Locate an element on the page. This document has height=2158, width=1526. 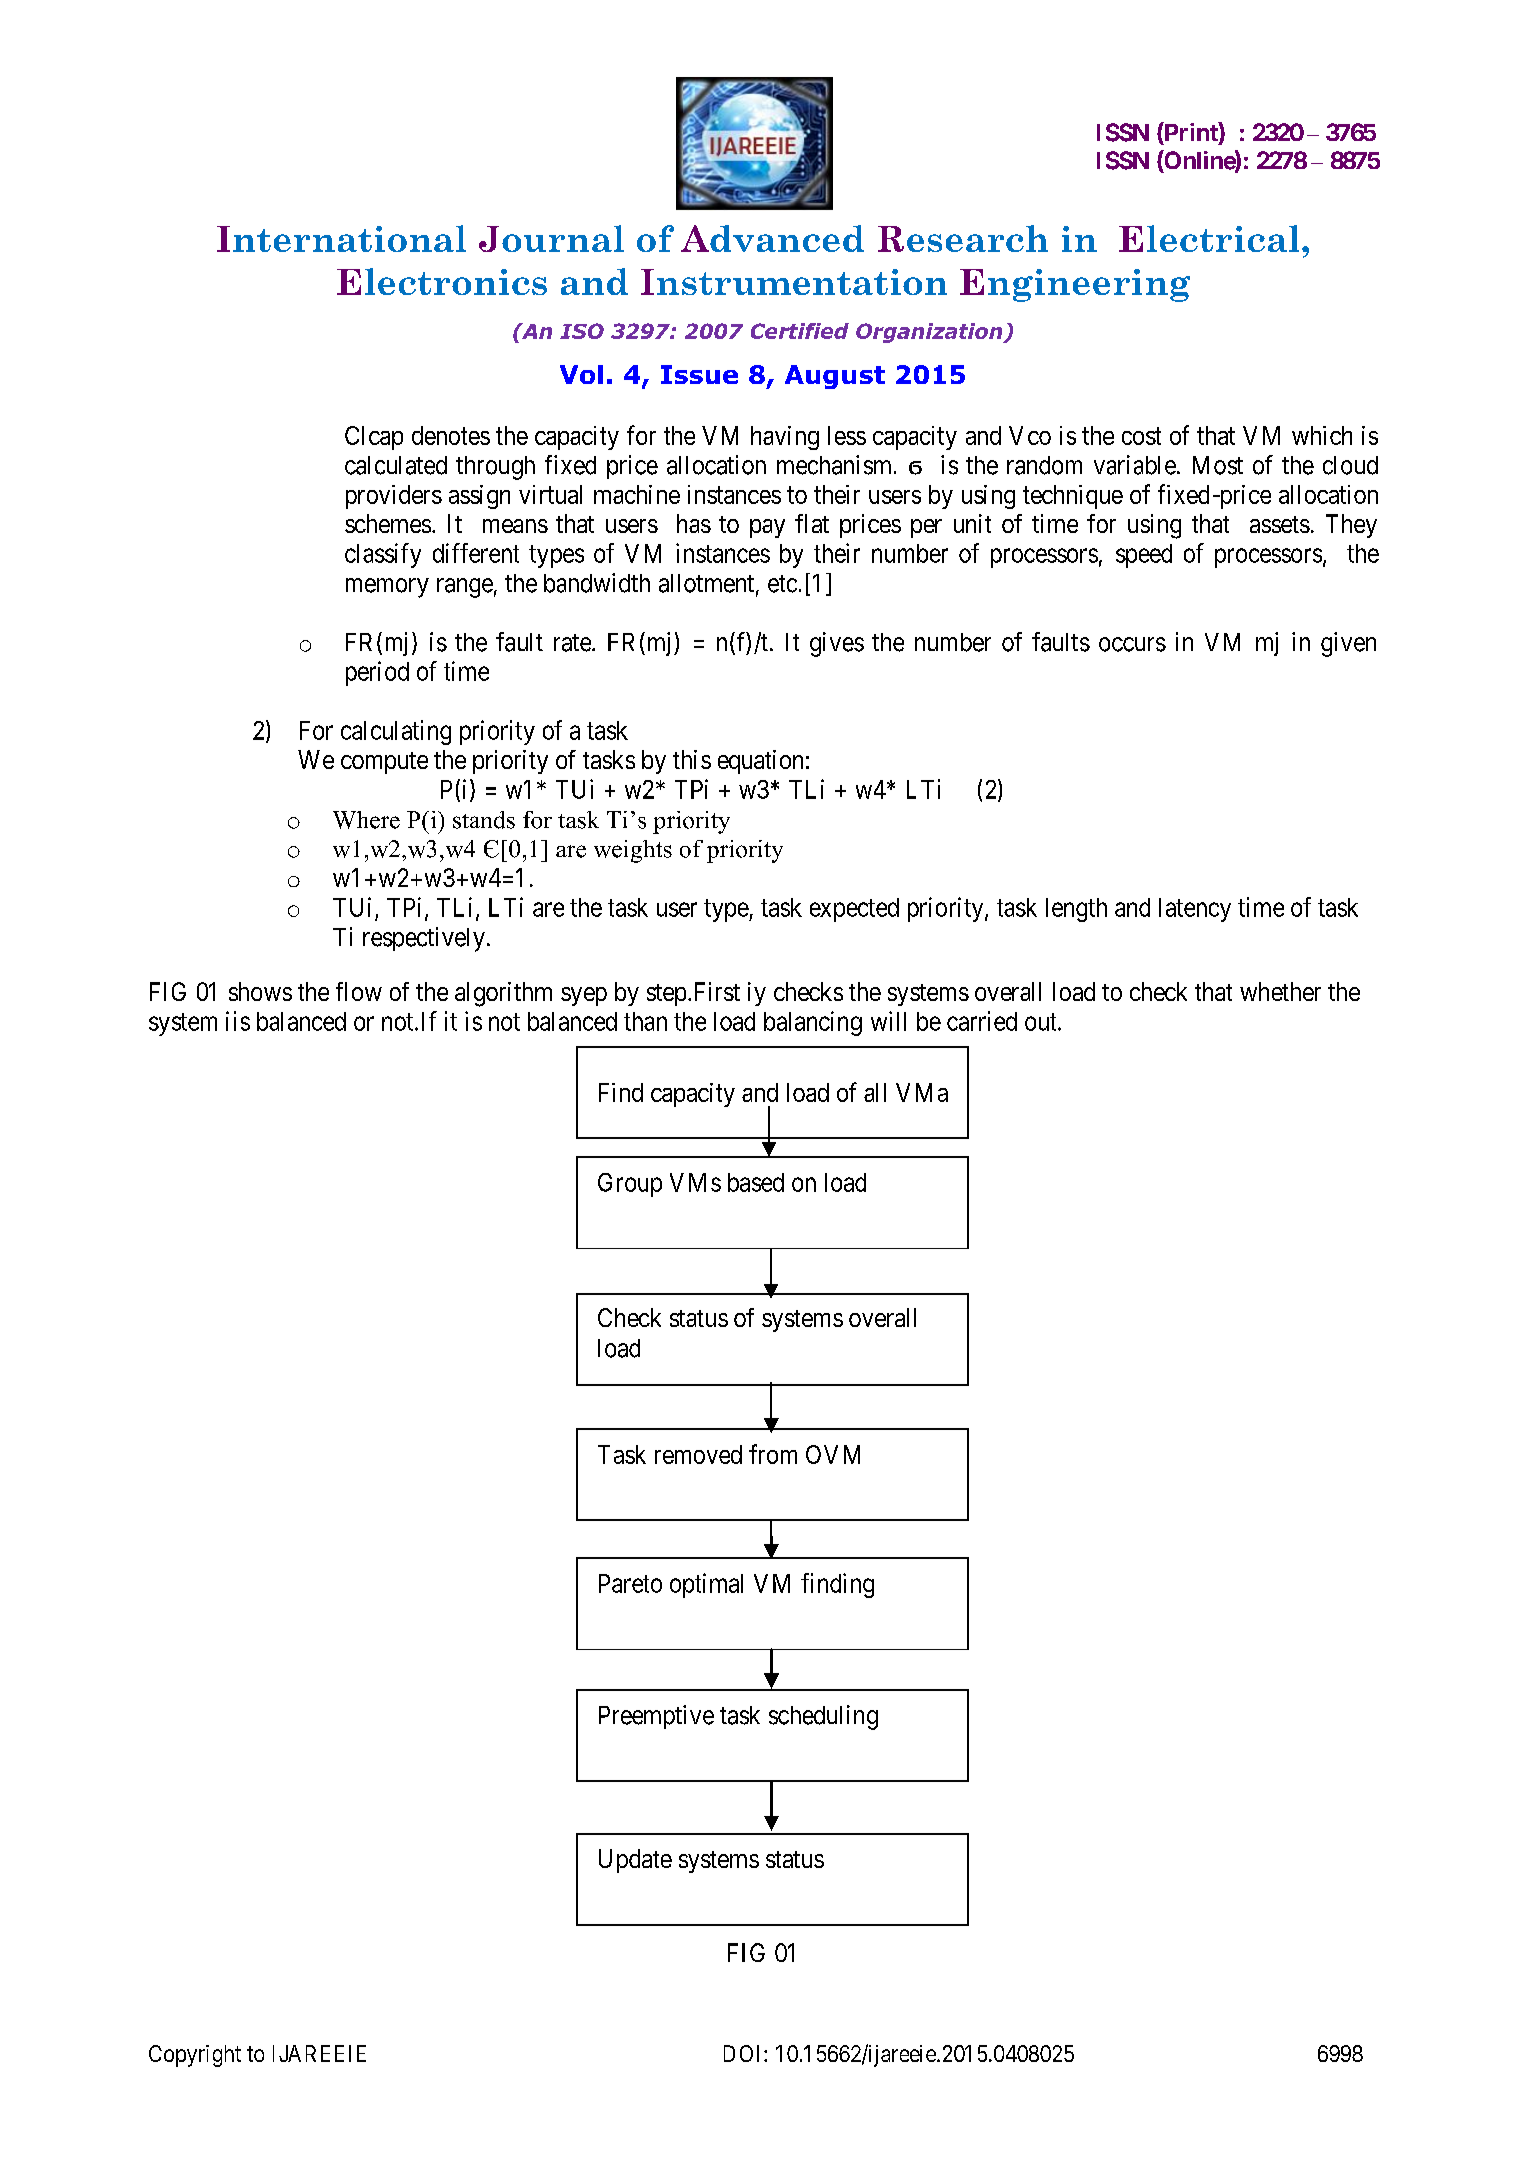
OVM is located at coordinates (833, 1454).
